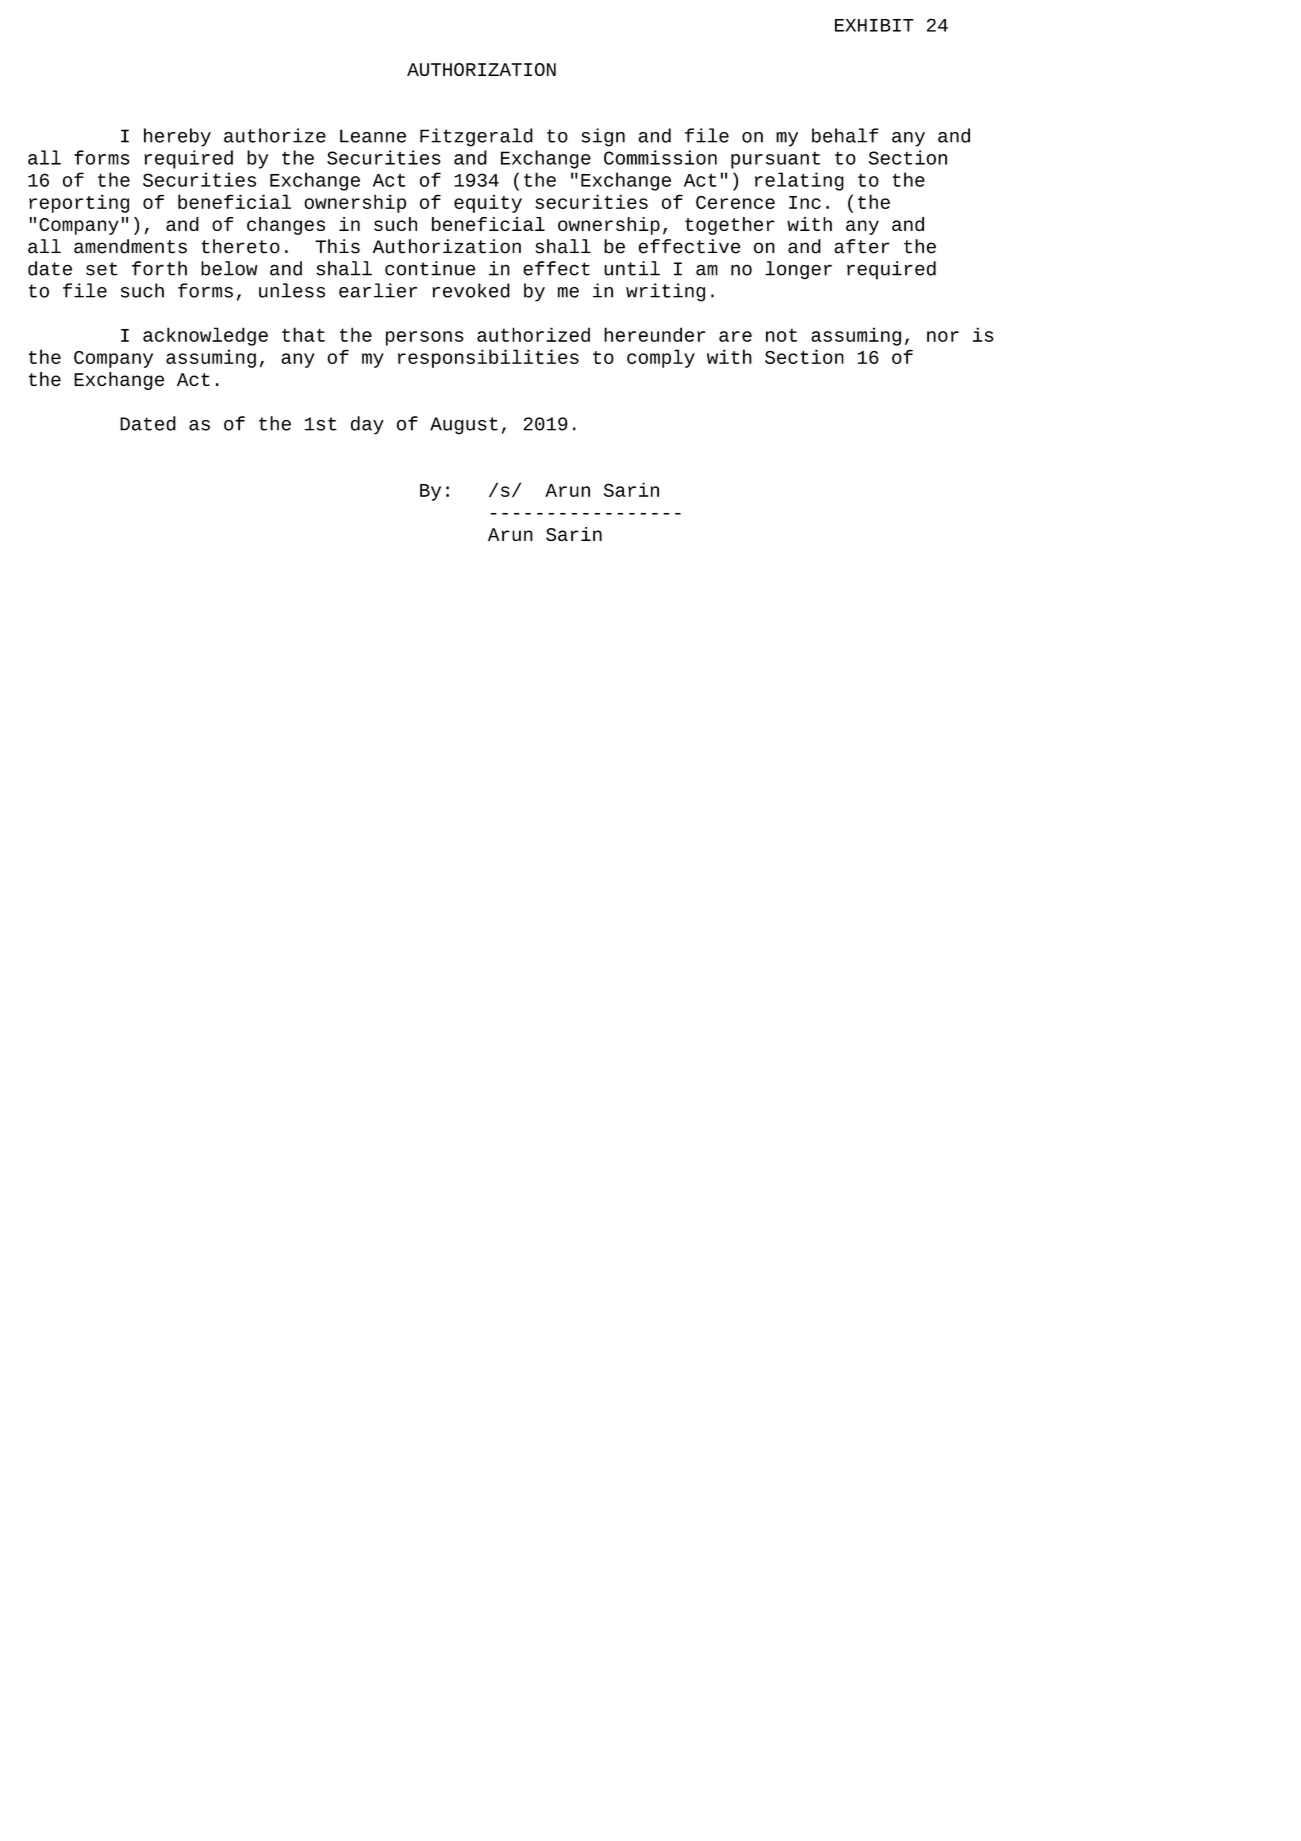  I want to click on hereby, so click(177, 137).
